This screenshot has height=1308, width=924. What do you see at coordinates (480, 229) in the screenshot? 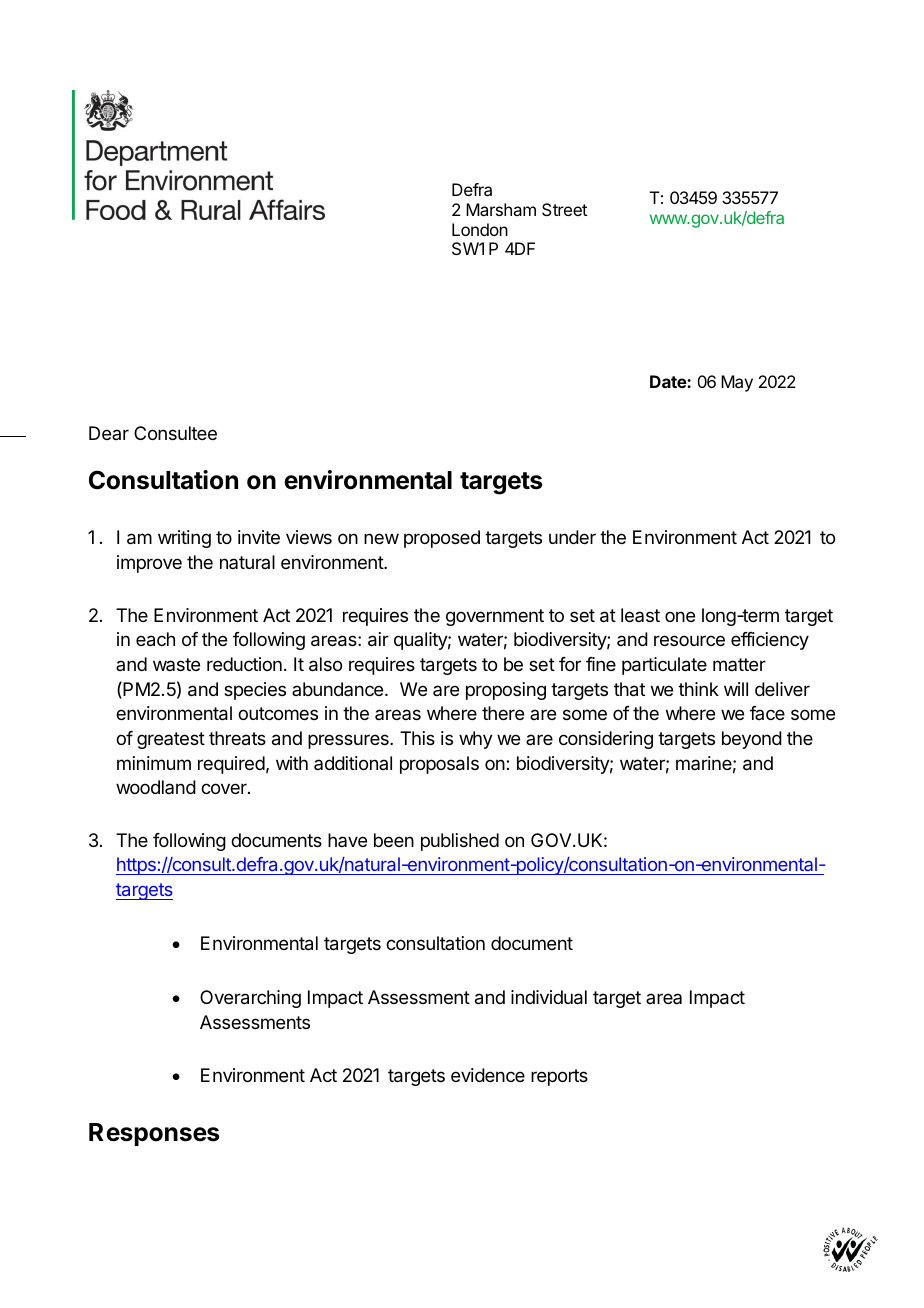
I see `London` at bounding box center [480, 229].
